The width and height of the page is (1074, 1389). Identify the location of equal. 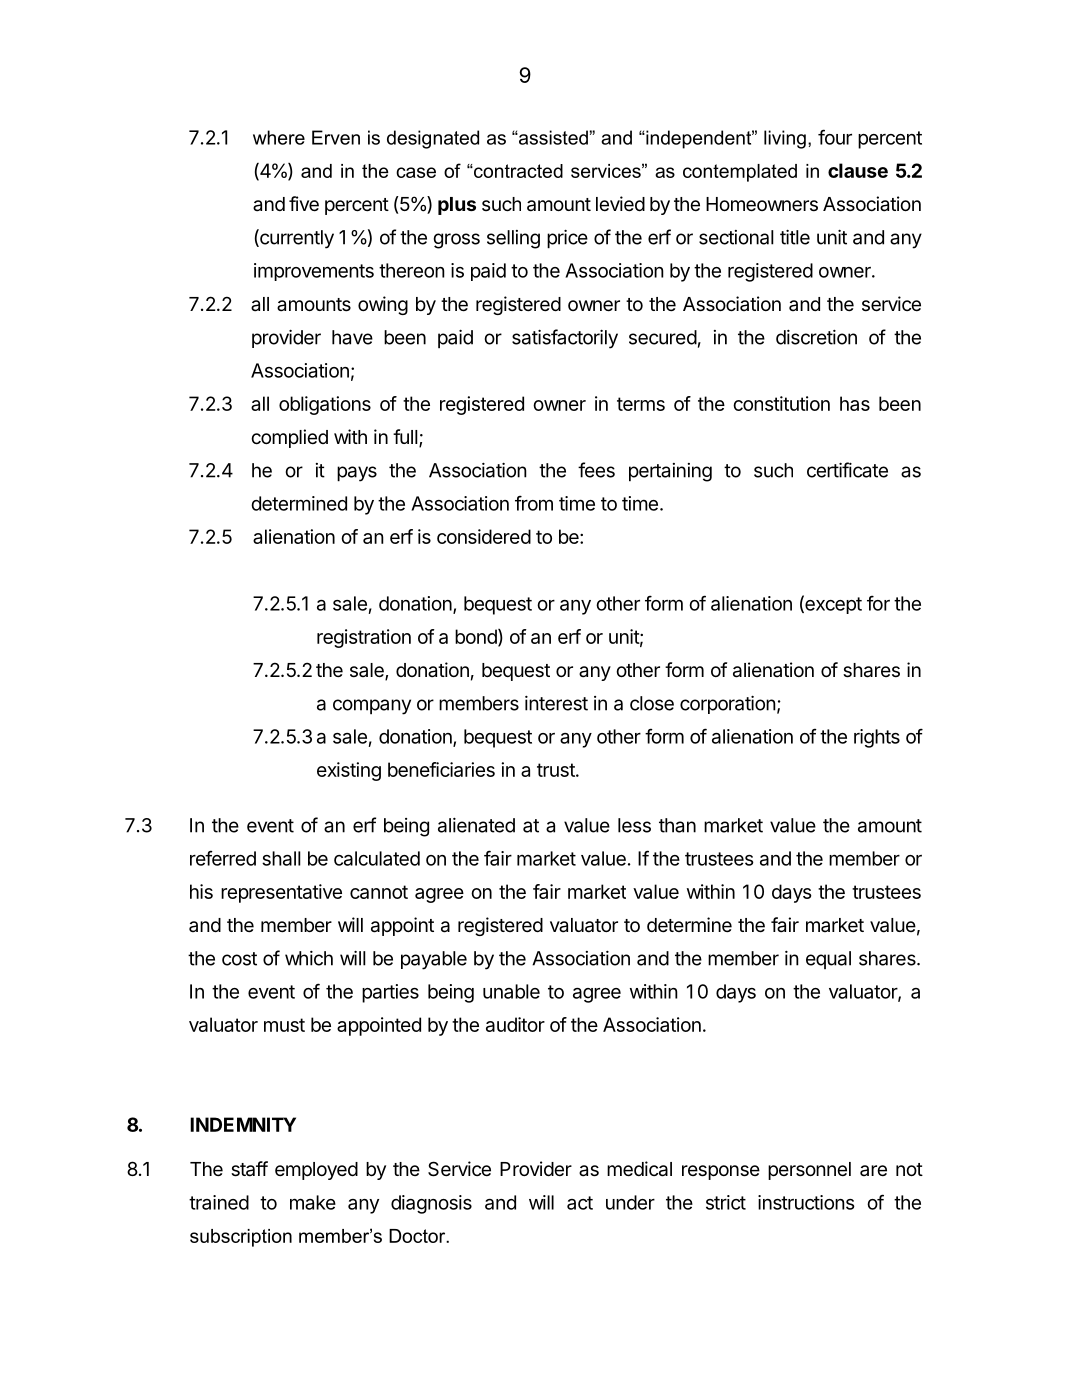
(828, 960).
